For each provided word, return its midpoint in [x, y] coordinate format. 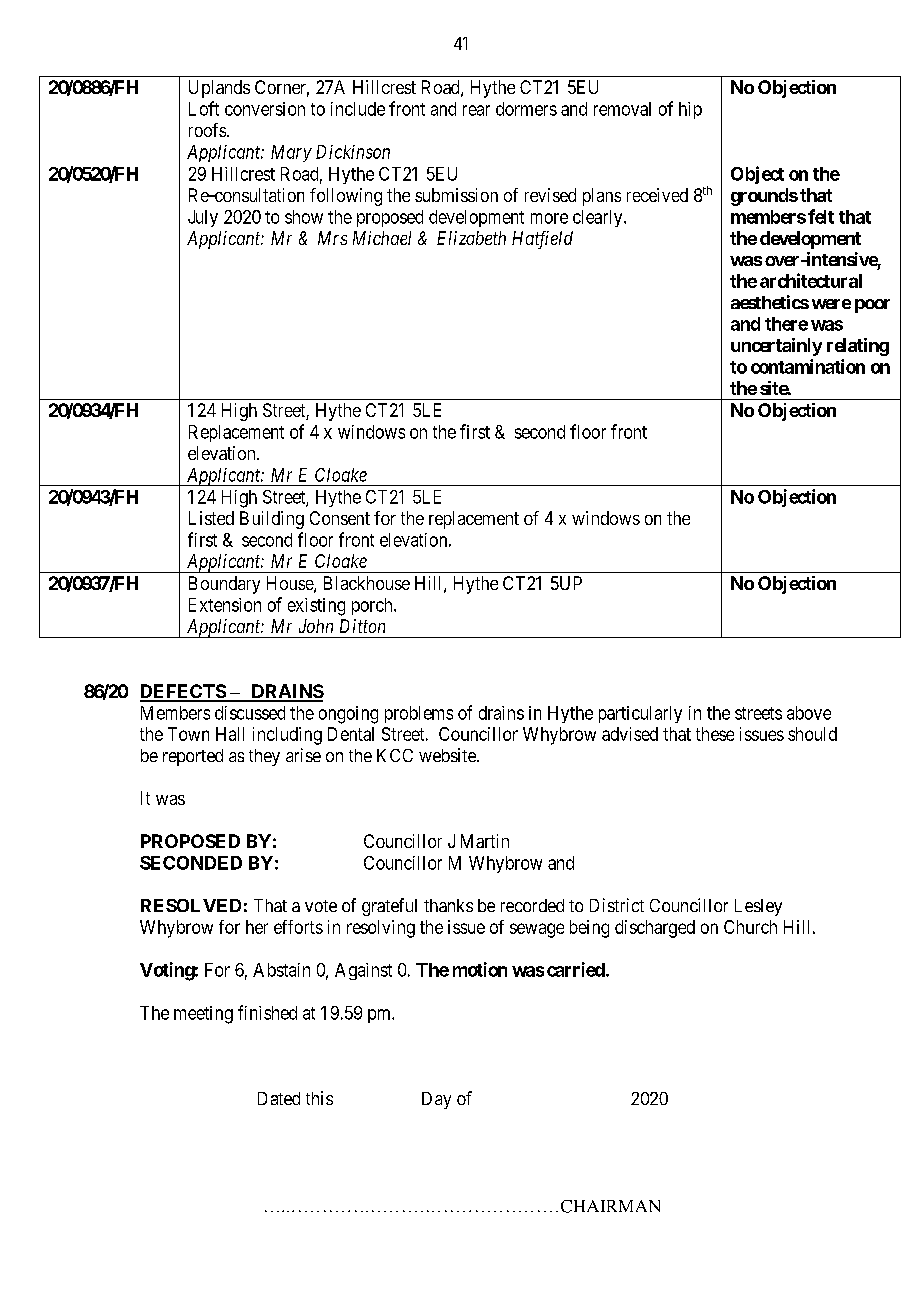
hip [690, 110]
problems [419, 714]
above [809, 713]
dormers [526, 109]
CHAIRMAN [610, 1206]
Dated [279, 1098]
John [316, 626]
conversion [265, 109]
